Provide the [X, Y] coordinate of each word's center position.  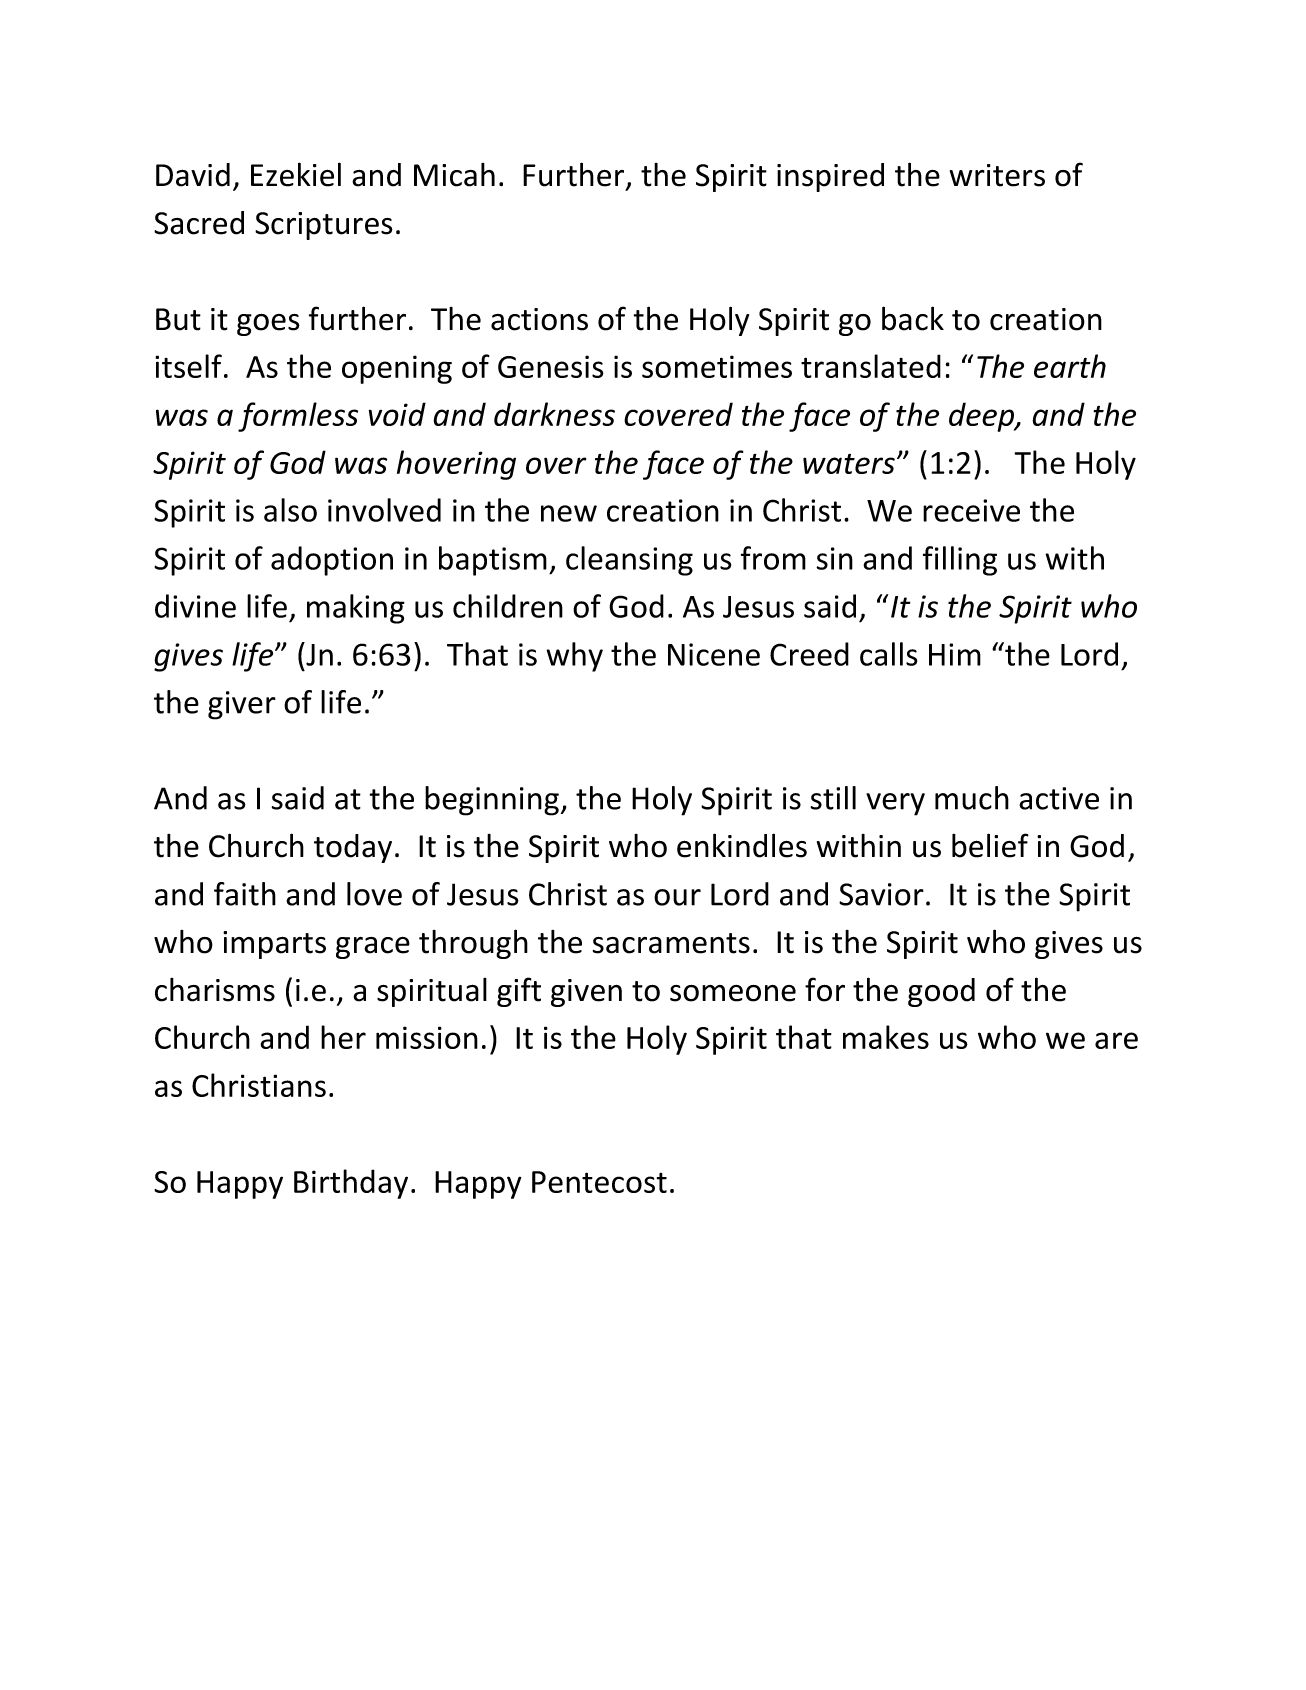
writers [997, 175]
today [353, 848]
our [677, 897]
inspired [830, 177]
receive [971, 510]
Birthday [351, 1184]
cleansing [629, 561]
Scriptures [324, 226]
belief [990, 845]
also [290, 510]
